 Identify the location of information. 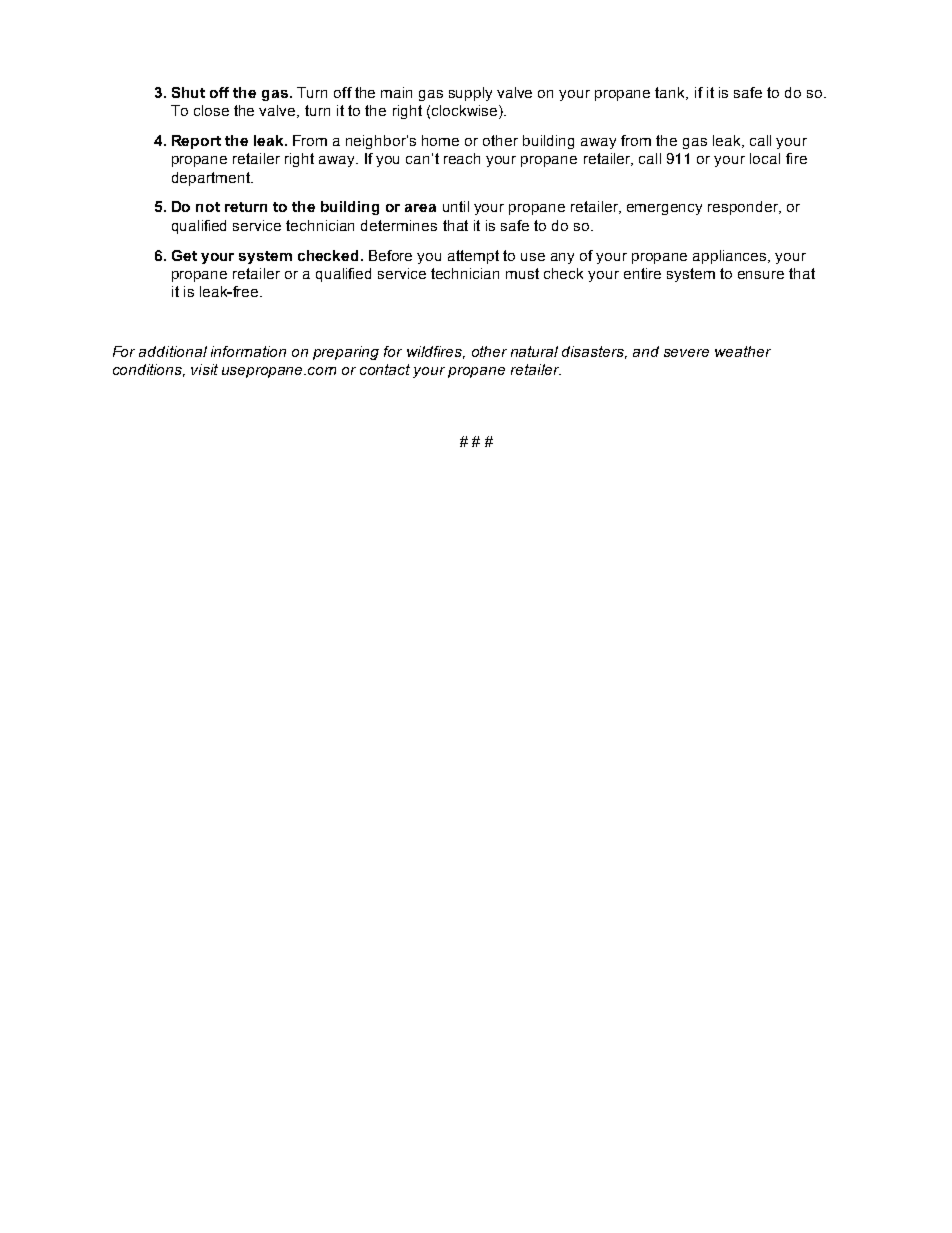
(248, 351).
